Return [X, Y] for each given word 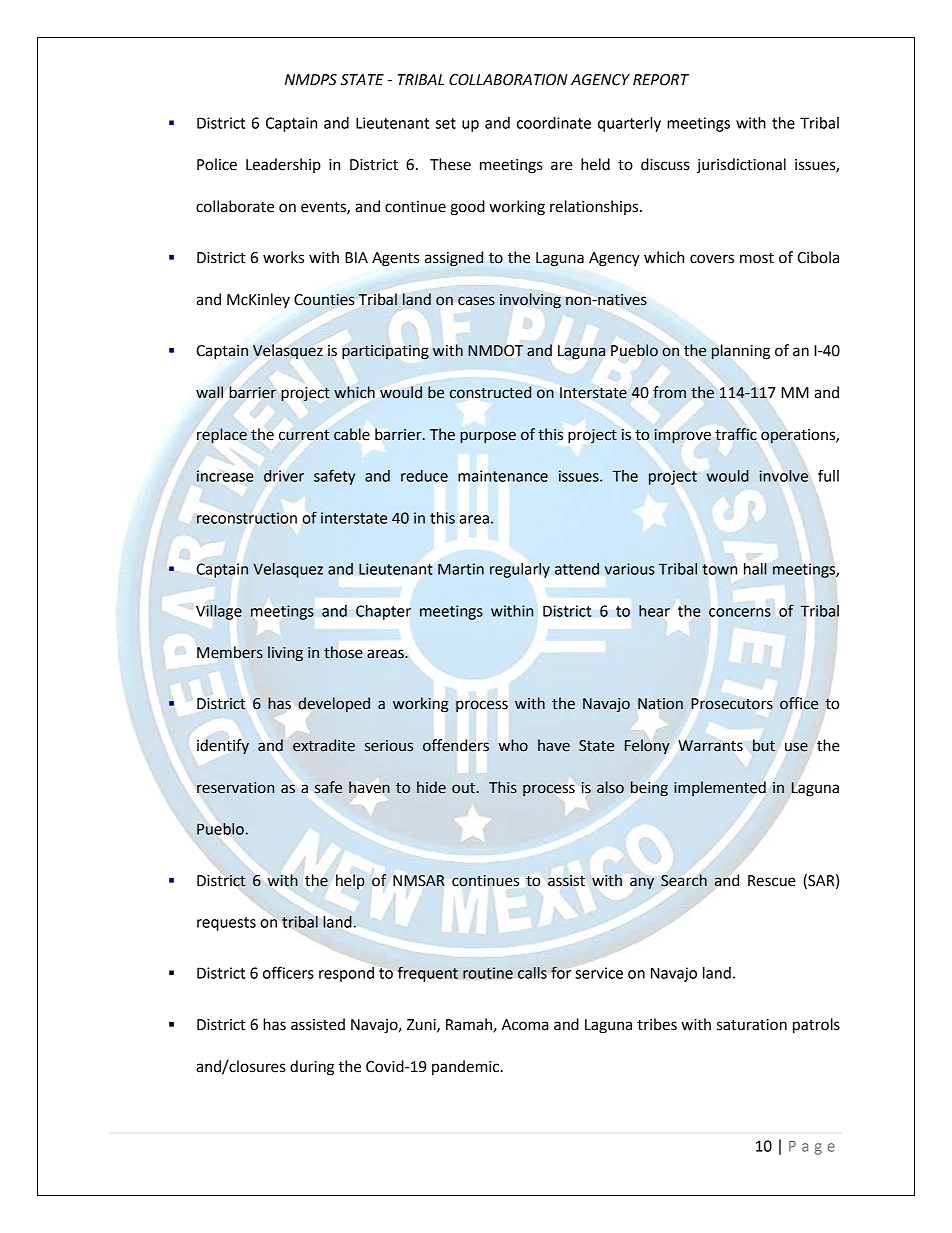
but [764, 745]
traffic [736, 434]
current [304, 435]
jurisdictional [741, 166]
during [312, 1068]
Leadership [283, 165]
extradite [324, 745]
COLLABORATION [508, 80]
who [513, 745]
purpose [488, 437]
